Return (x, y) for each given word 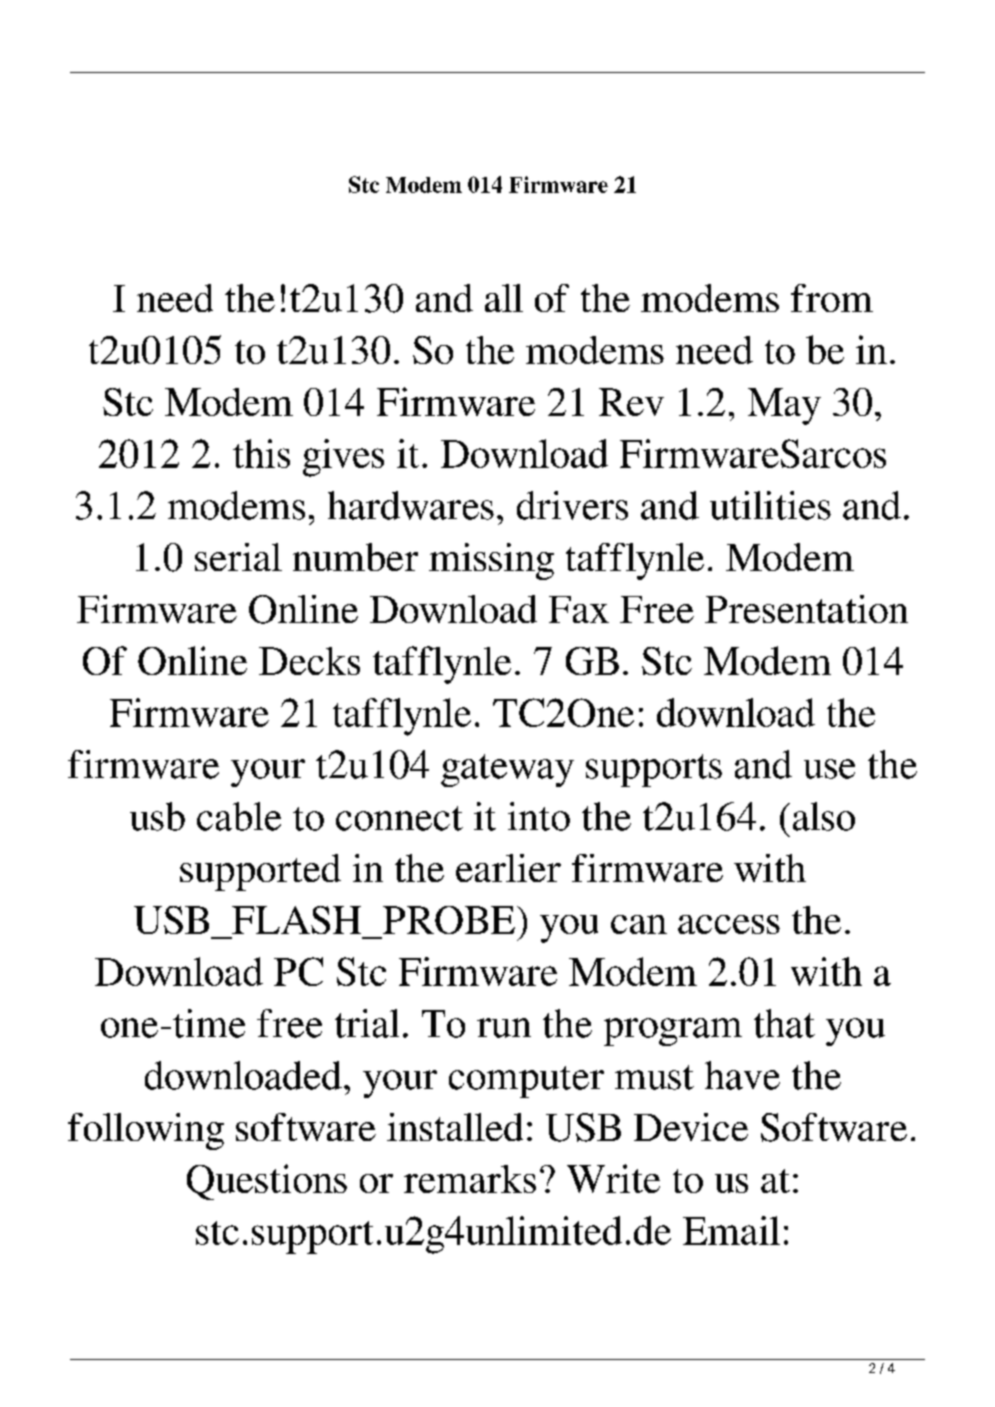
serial (238, 557)
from (832, 298)
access (729, 924)
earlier (508, 868)
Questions (267, 1182)
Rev (631, 402)
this (261, 453)
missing (491, 561)
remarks (470, 1179)
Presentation (806, 609)
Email (731, 1230)
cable (239, 816)
